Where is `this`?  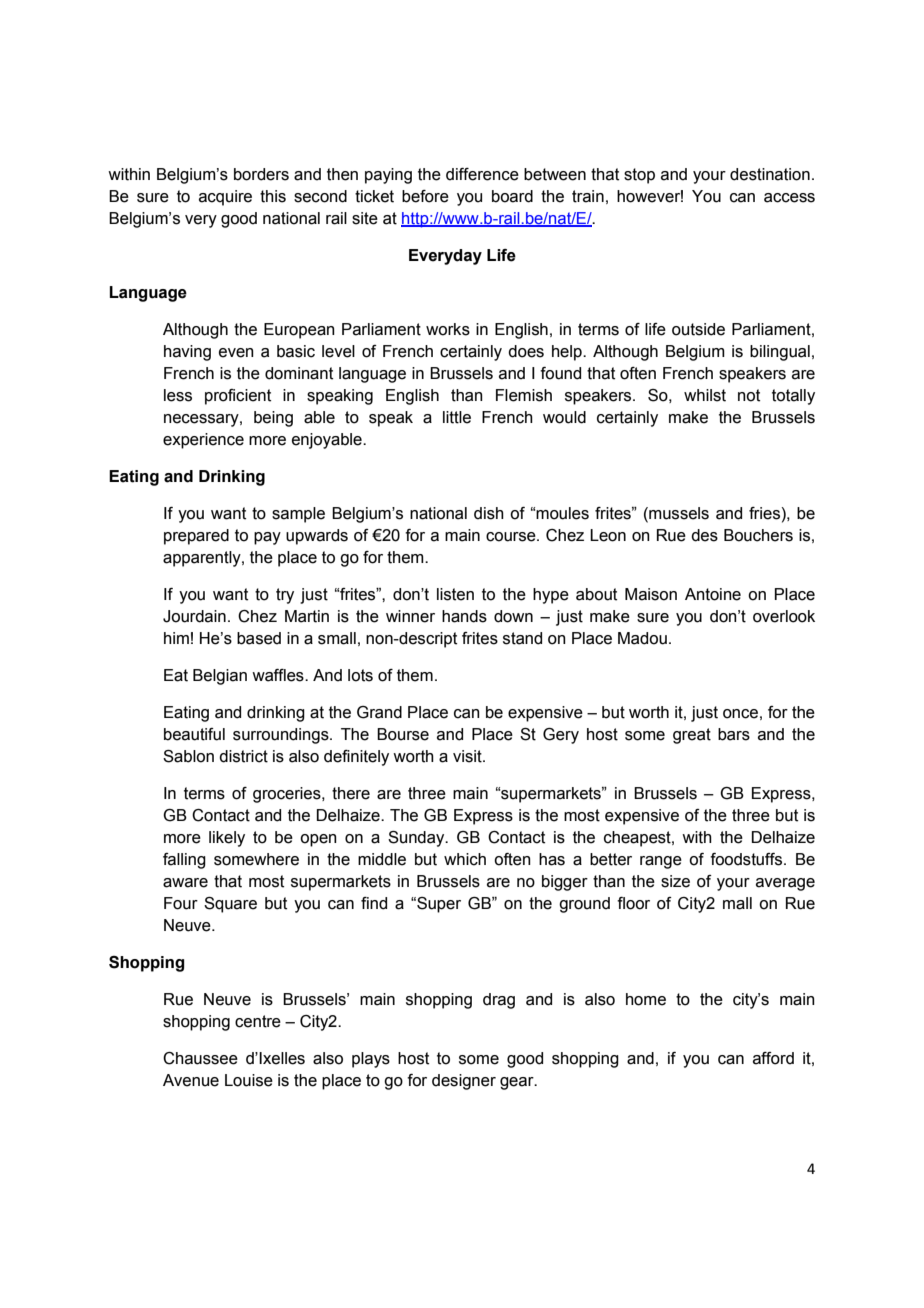 this is located at coordinates (273, 196).
